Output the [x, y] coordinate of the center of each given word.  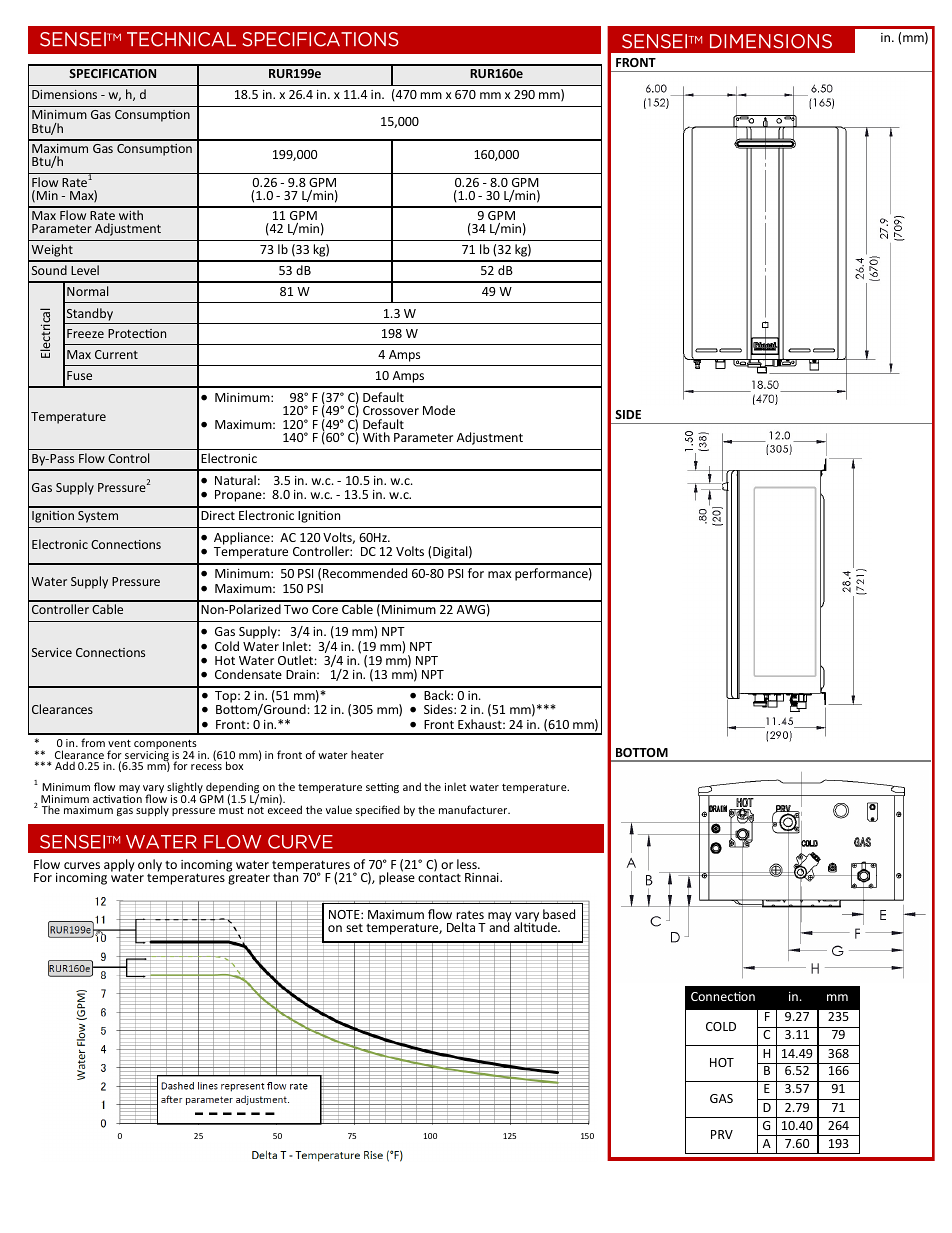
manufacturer [474, 809]
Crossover [391, 410]
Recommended [365, 573]
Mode [439, 410]
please [397, 877]
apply [119, 865]
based [559, 914]
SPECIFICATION [112, 73]
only [150, 865]
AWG [471, 609]
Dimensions [64, 94]
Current [116, 354]
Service [52, 652]
